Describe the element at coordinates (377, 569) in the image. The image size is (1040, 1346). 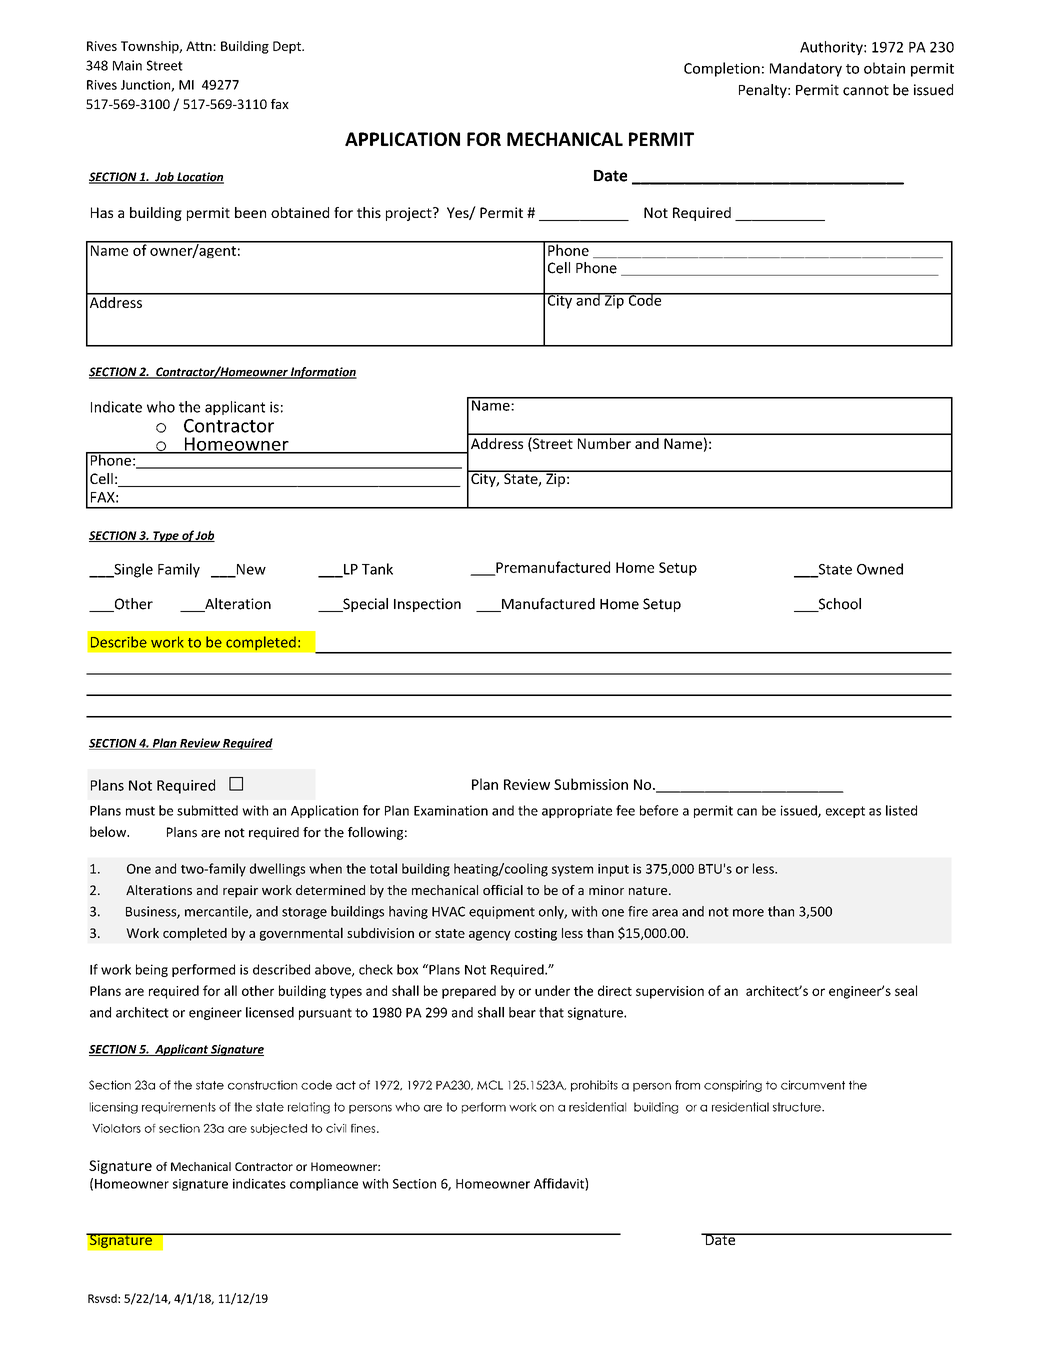
I see `Tank` at that location.
